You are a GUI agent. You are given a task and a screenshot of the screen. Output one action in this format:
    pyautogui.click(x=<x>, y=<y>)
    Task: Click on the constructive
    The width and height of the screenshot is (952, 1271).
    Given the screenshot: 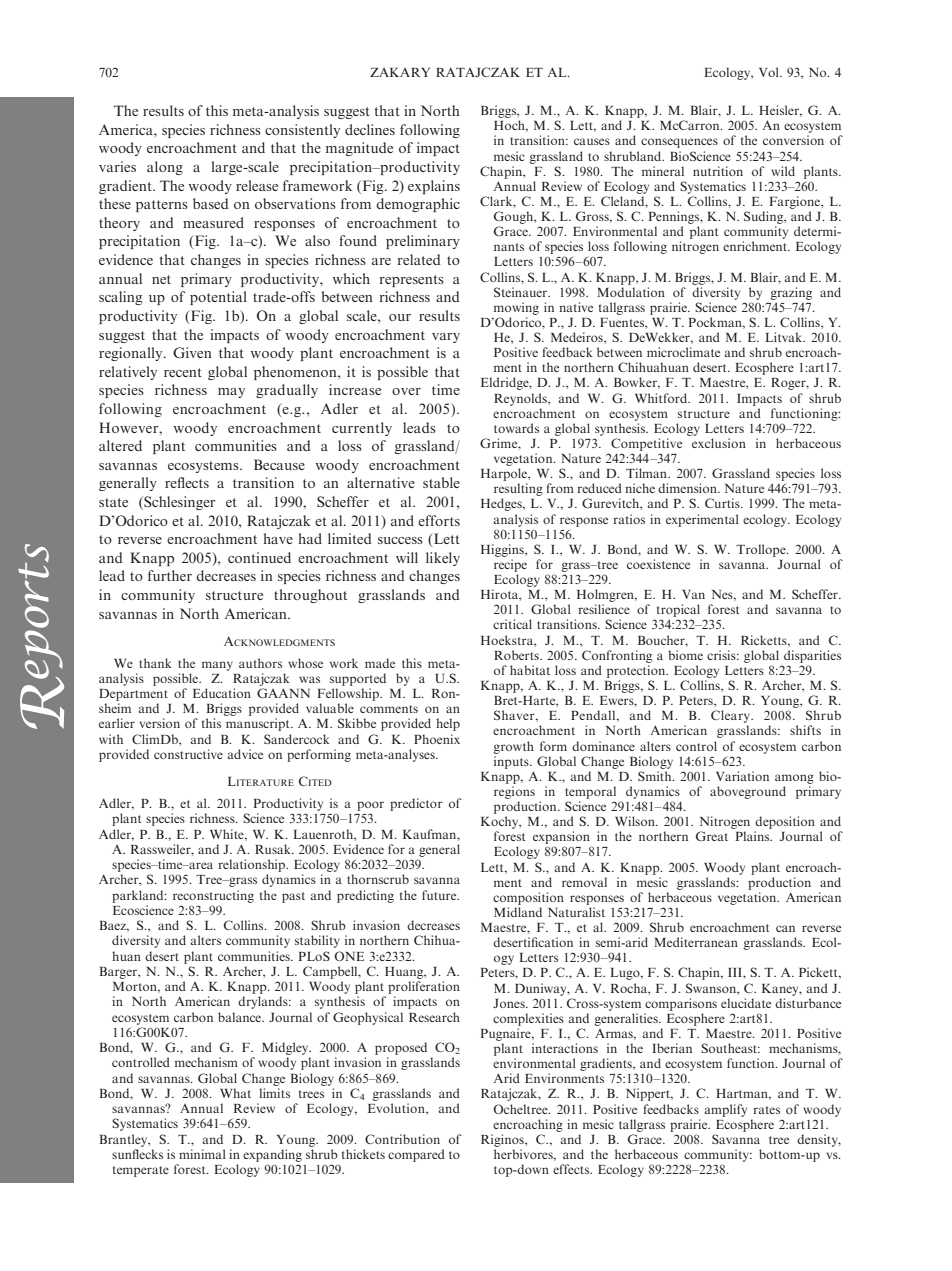 What is the action you would take?
    pyautogui.click(x=188, y=754)
